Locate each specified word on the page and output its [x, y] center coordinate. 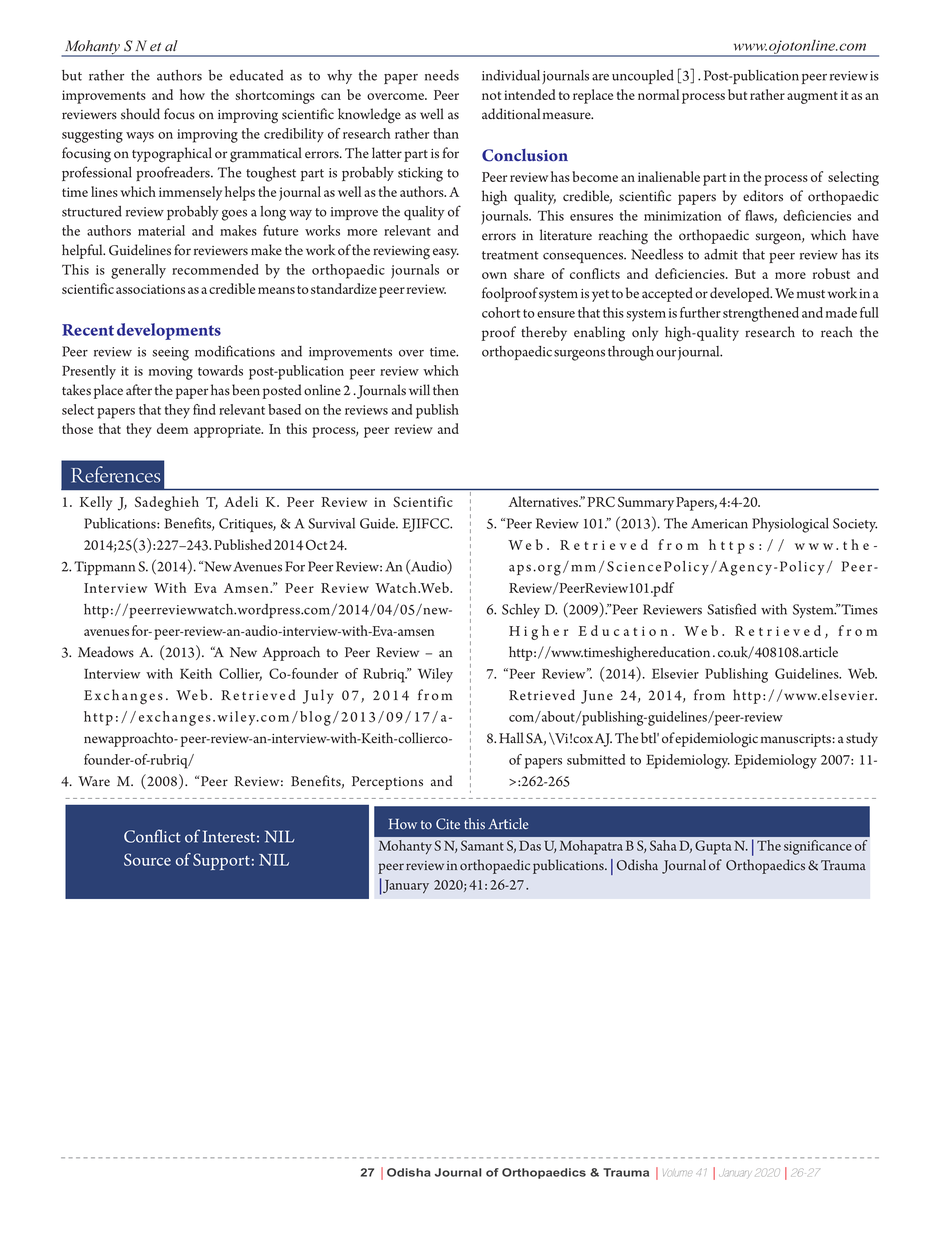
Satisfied [731, 609]
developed [741, 294]
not [491, 95]
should [140, 114]
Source [147, 859]
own [494, 275]
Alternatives [544, 501]
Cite [448, 824]
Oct [316, 545]
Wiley [435, 675]
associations [150, 289]
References [115, 474]
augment [812, 97]
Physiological [790, 525]
